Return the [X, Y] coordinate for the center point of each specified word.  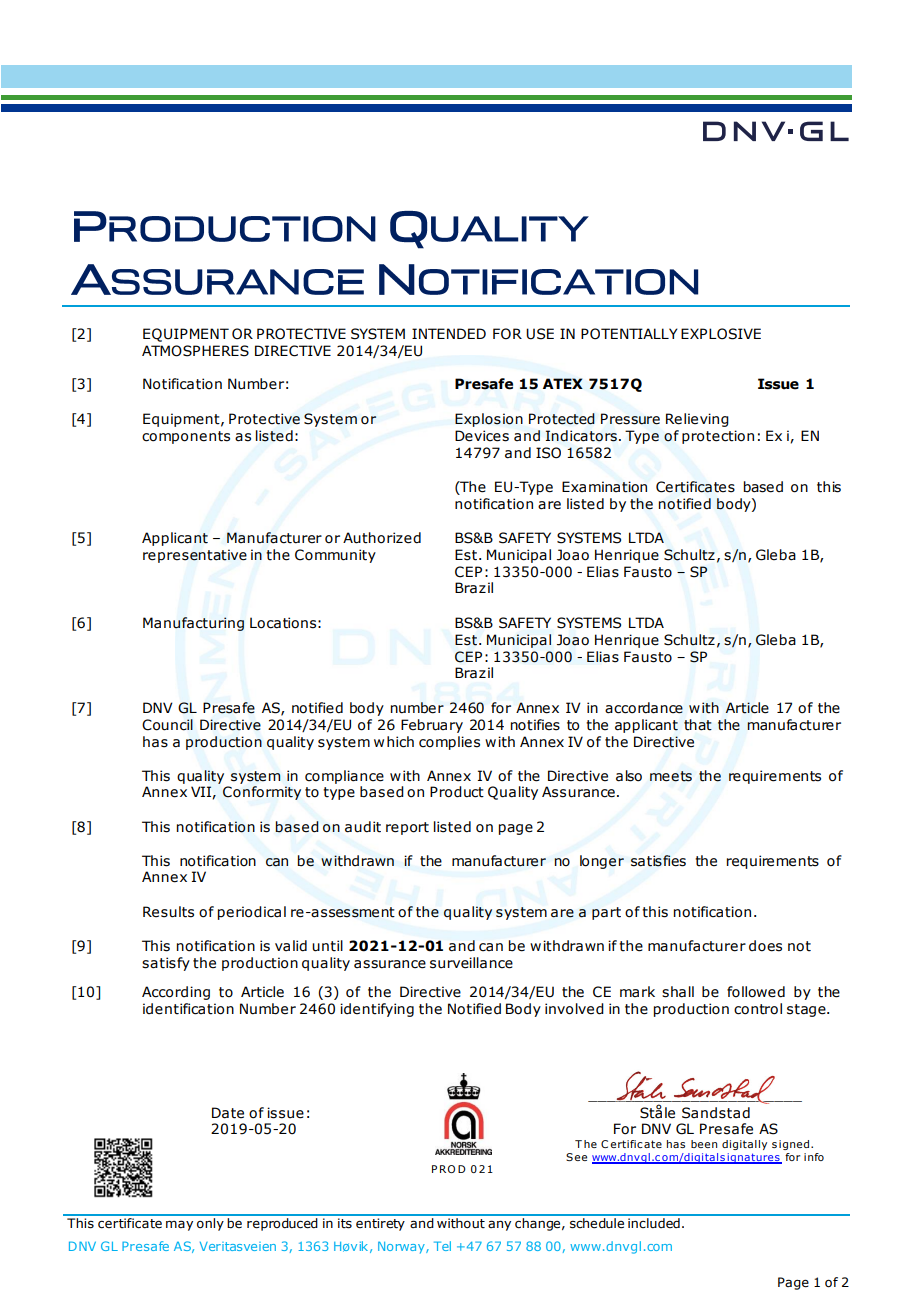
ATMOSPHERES [195, 351]
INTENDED [449, 333]
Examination [604, 487]
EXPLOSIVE [721, 334]
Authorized [382, 538]
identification [188, 1009]
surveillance [471, 963]
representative [195, 556]
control [758, 1009]
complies [449, 743]
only [210, 1223]
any [499, 1225]
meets [671, 776]
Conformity [262, 793]
